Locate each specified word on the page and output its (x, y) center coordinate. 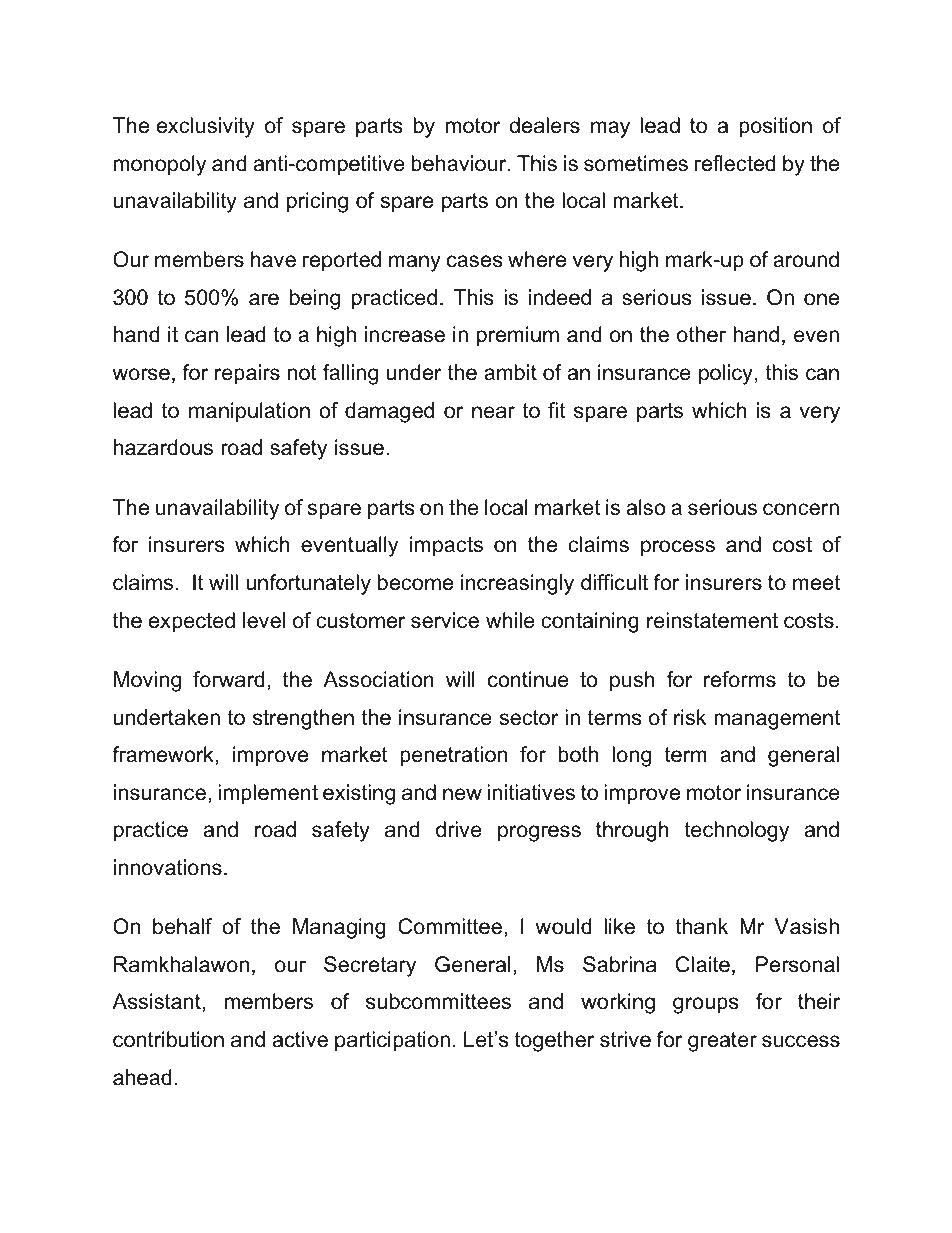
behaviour (460, 163)
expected (192, 622)
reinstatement (712, 620)
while (510, 620)
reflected (735, 163)
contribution (168, 1039)
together (554, 1041)
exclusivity (206, 127)
